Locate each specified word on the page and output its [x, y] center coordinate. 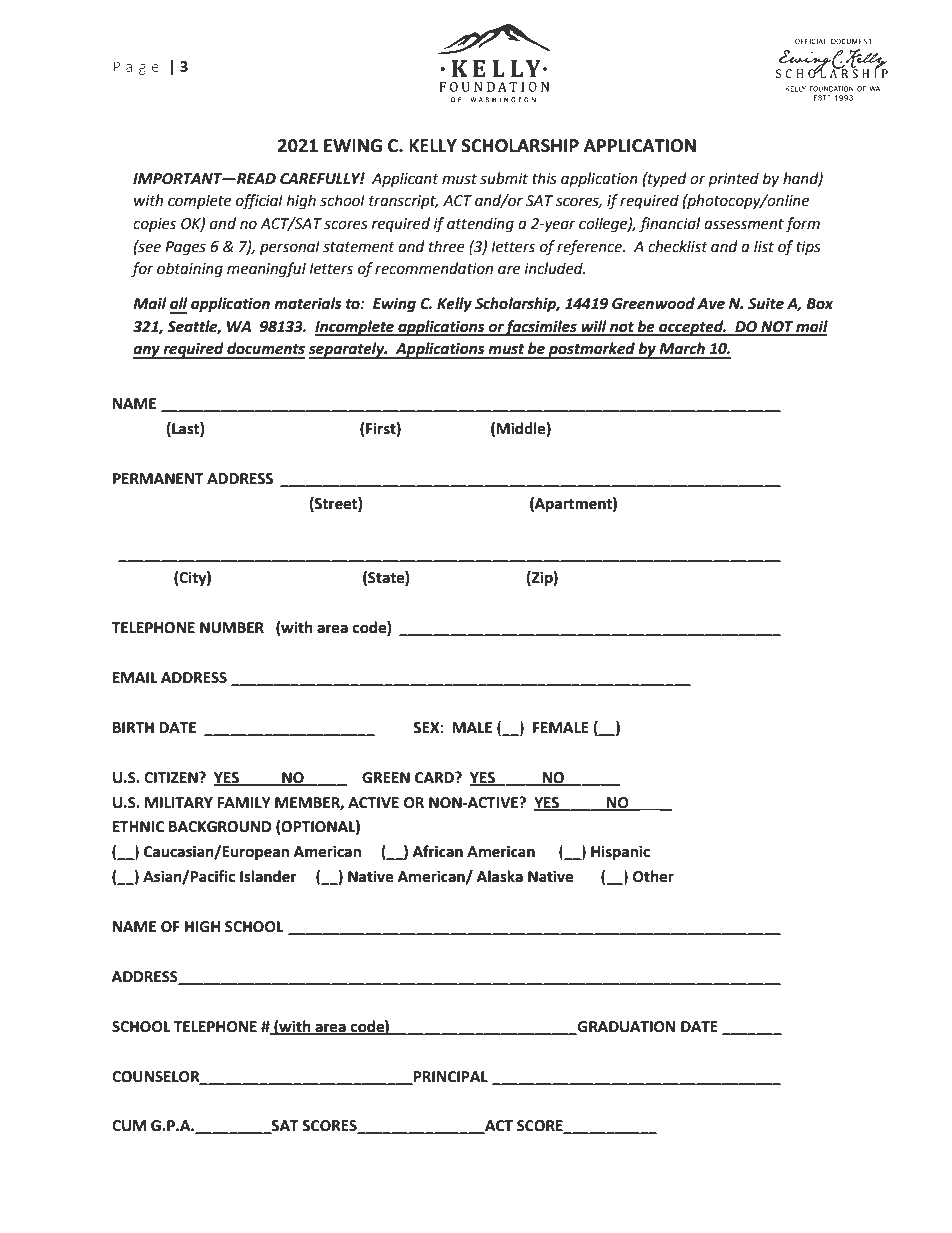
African [438, 851]
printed [733, 179]
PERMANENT [158, 478]
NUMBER [232, 628]
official [259, 202]
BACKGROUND [220, 827]
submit [504, 178]
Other [653, 876]
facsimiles [541, 328]
